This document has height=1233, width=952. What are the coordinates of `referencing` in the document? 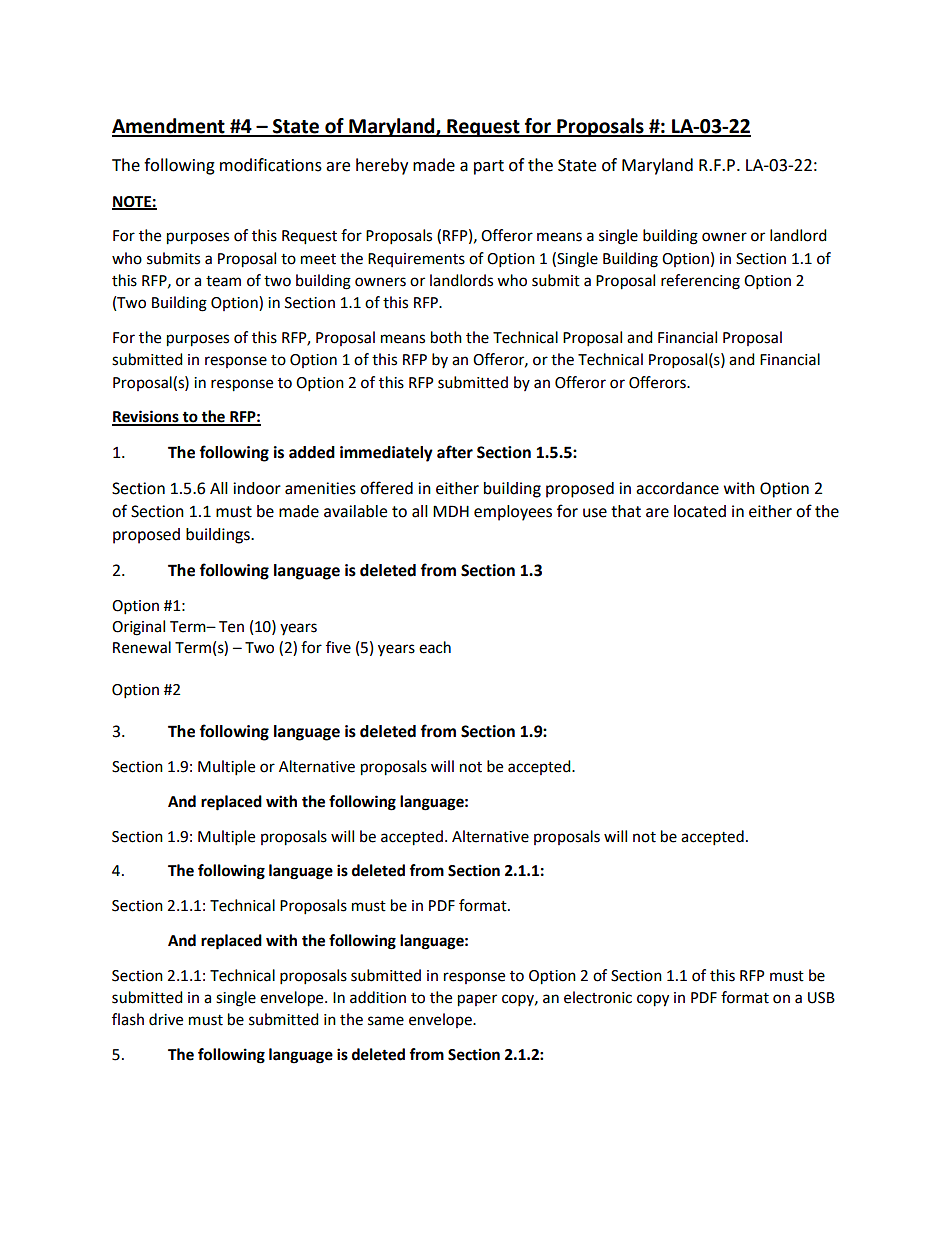 It's located at (700, 282).
